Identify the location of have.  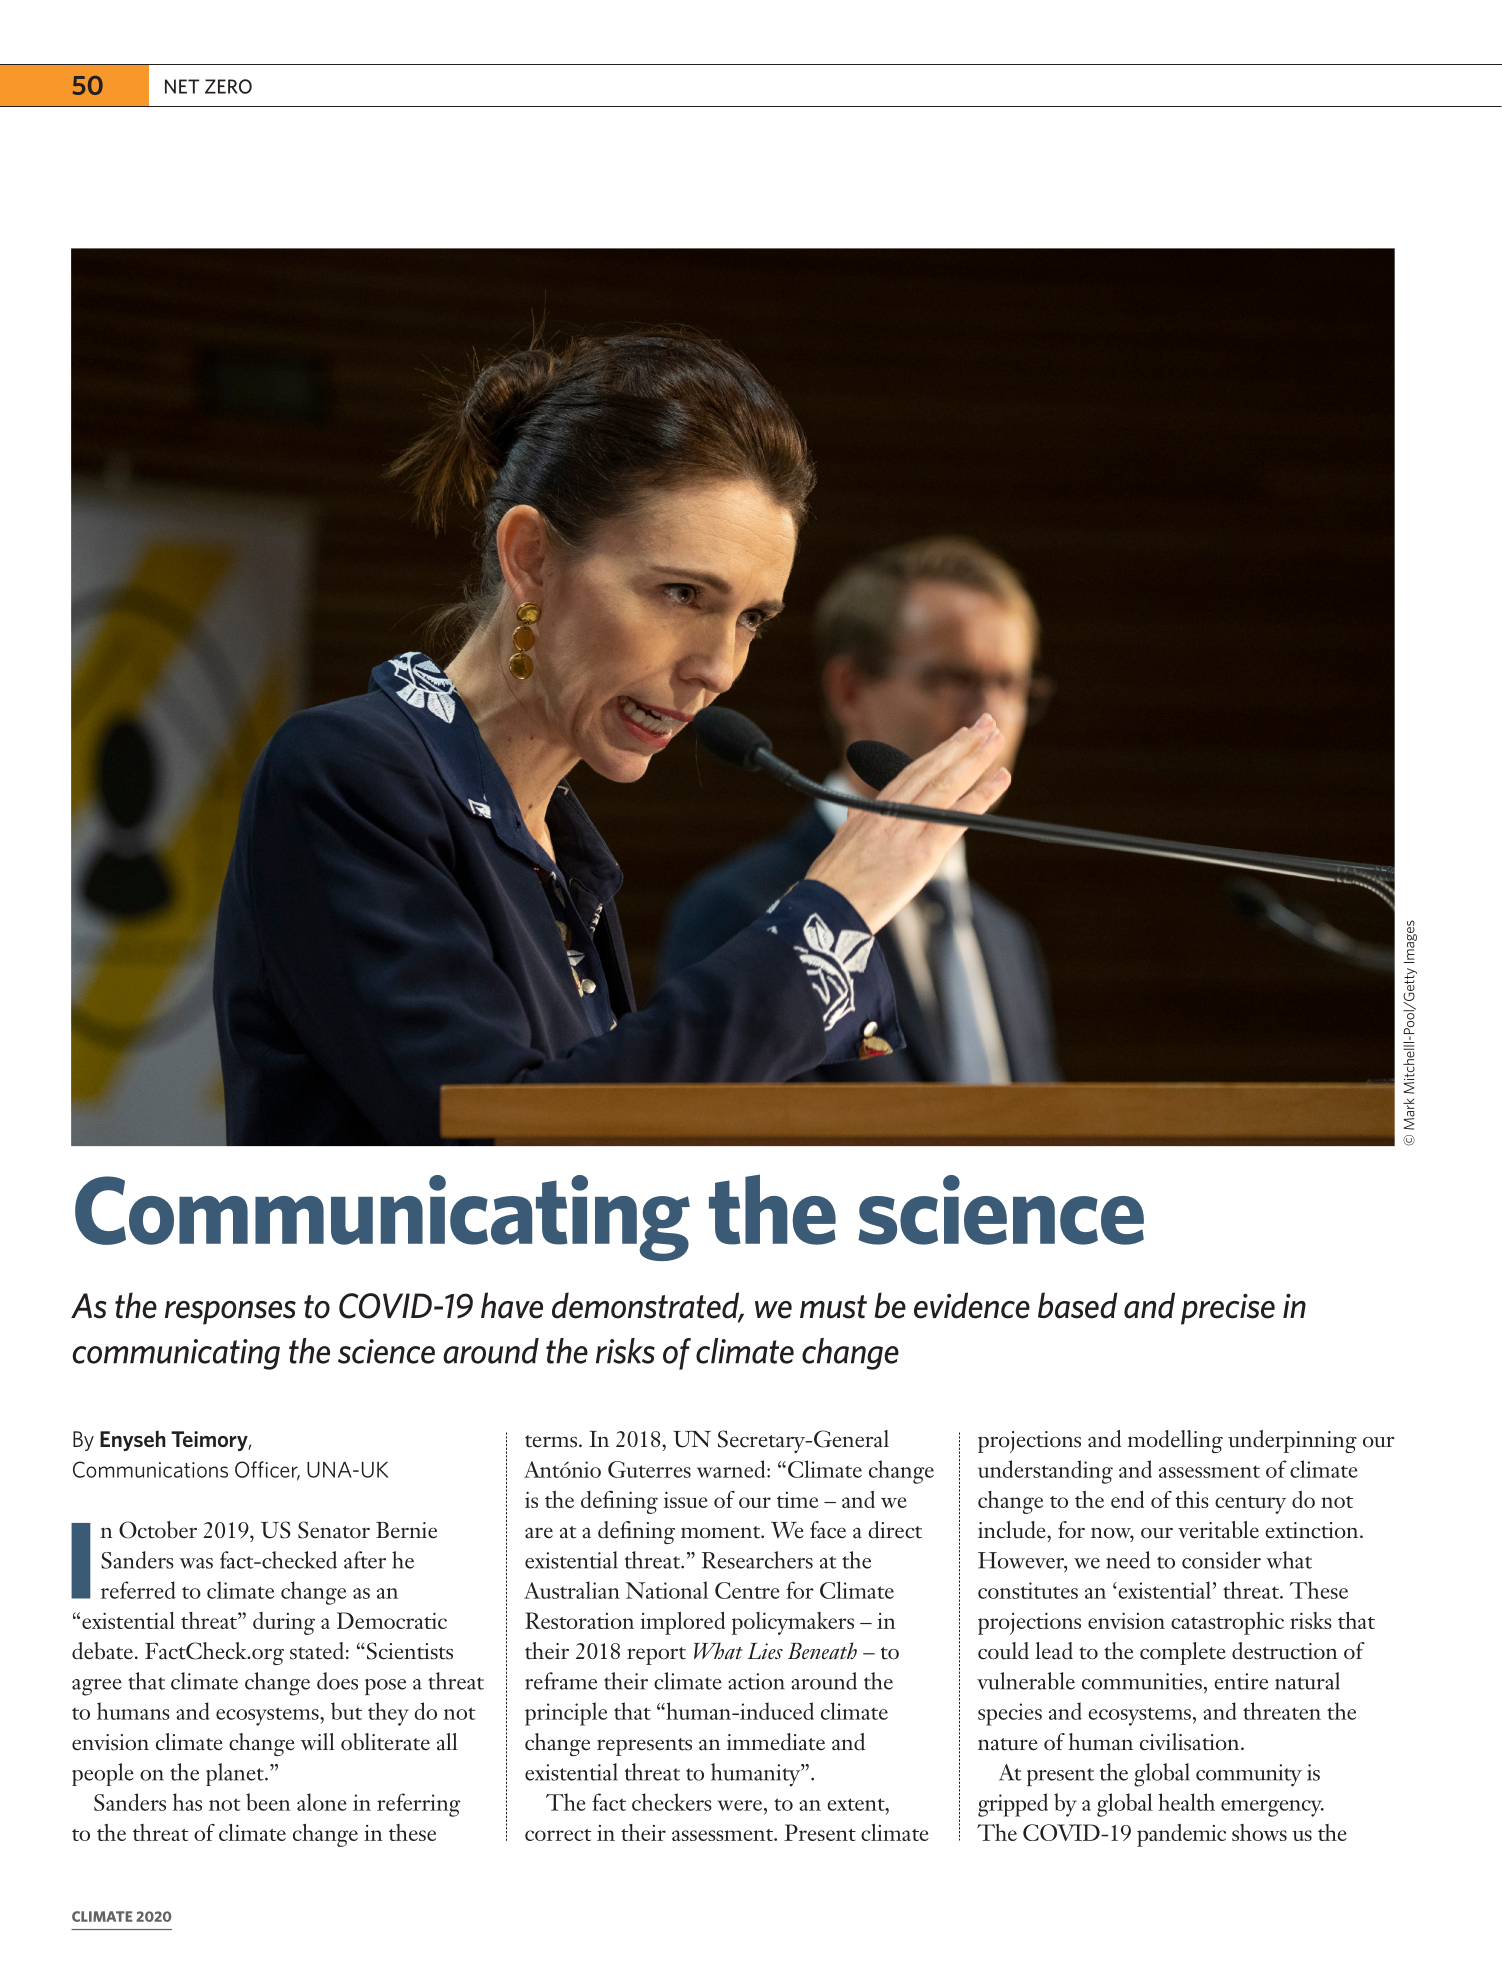
(512, 1305).
